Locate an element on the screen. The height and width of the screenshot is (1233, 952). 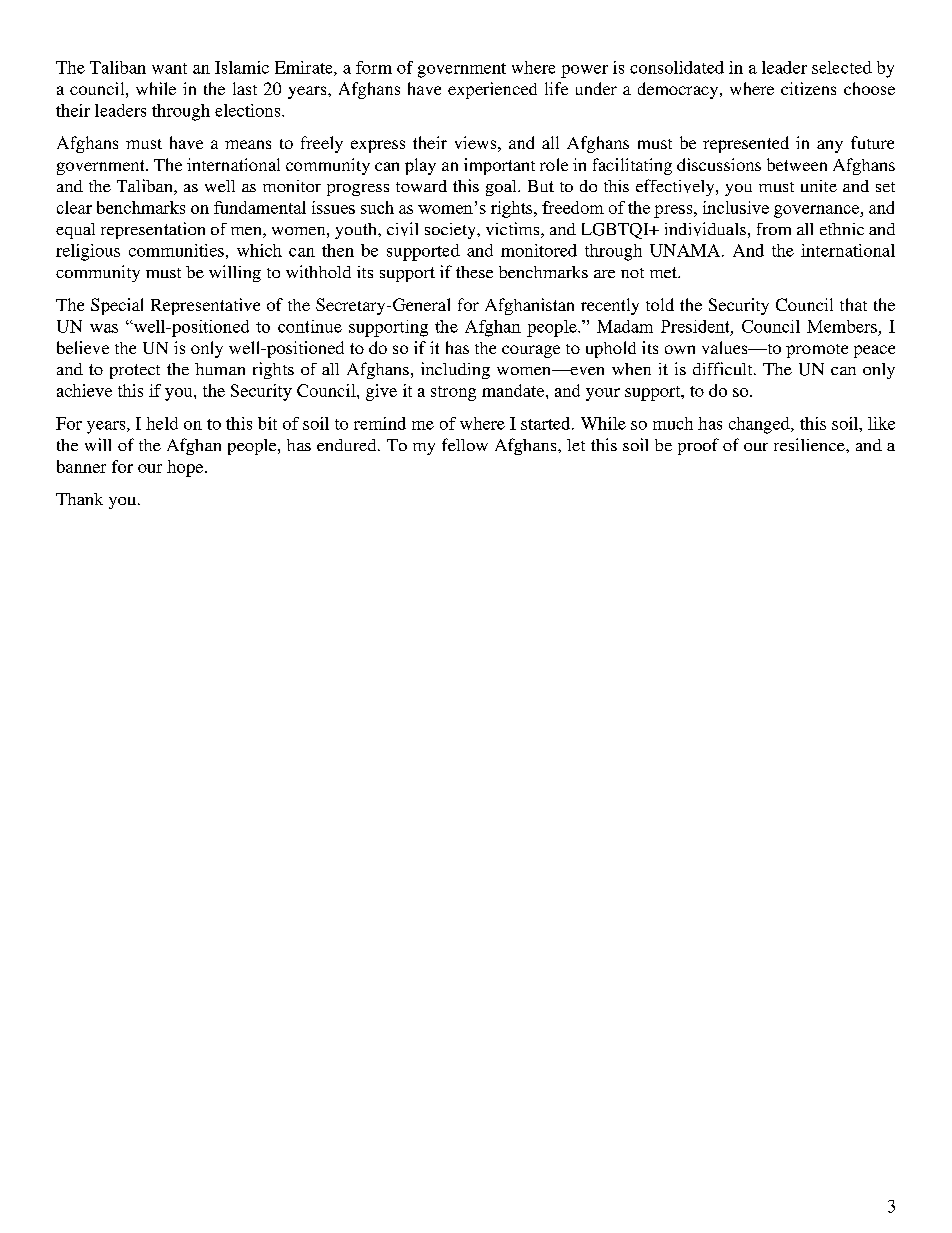
resilience is located at coordinates (810, 444).
